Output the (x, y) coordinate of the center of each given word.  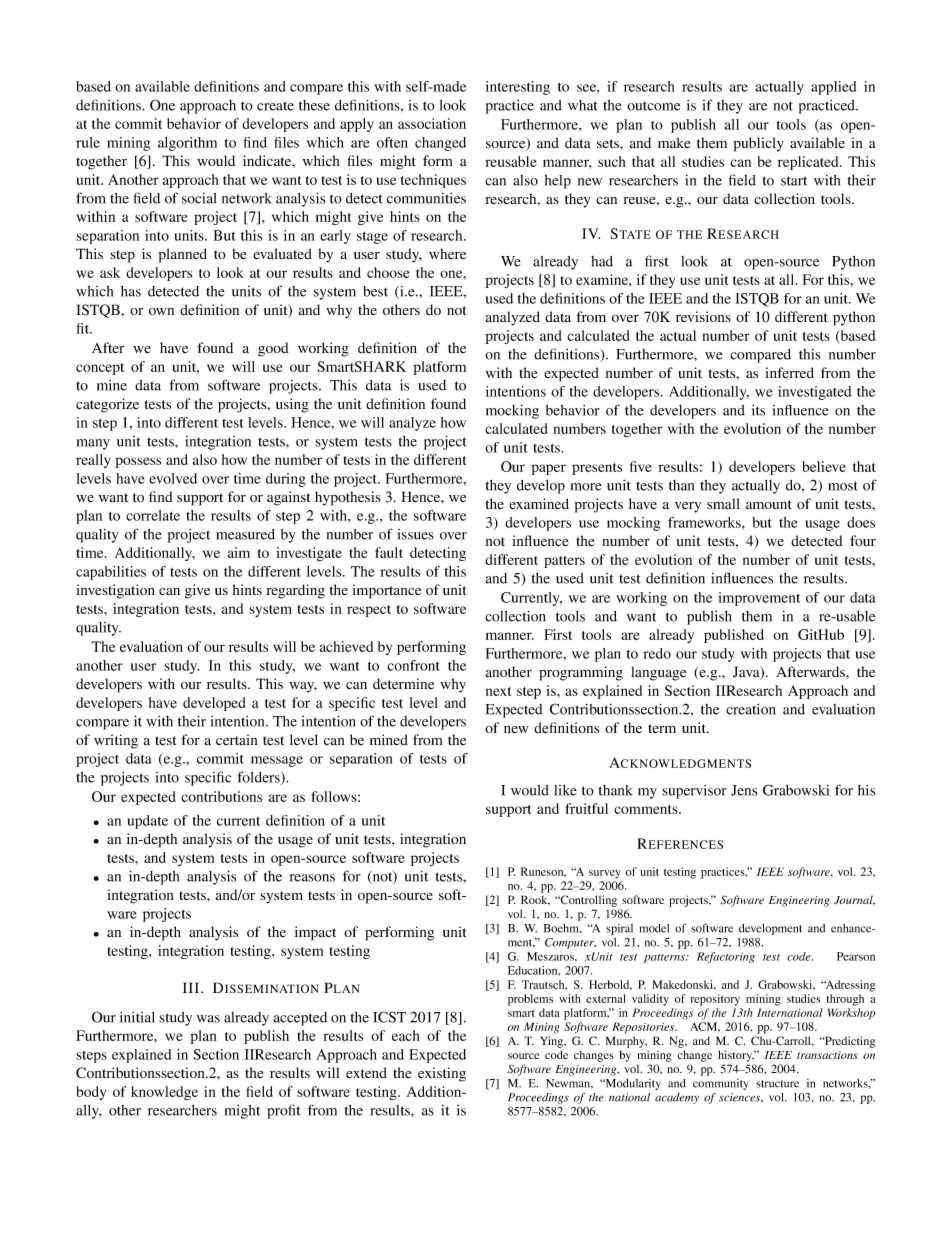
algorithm (187, 144)
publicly (758, 144)
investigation (115, 591)
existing (442, 1074)
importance (386, 591)
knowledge (164, 1093)
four (863, 540)
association (432, 123)
